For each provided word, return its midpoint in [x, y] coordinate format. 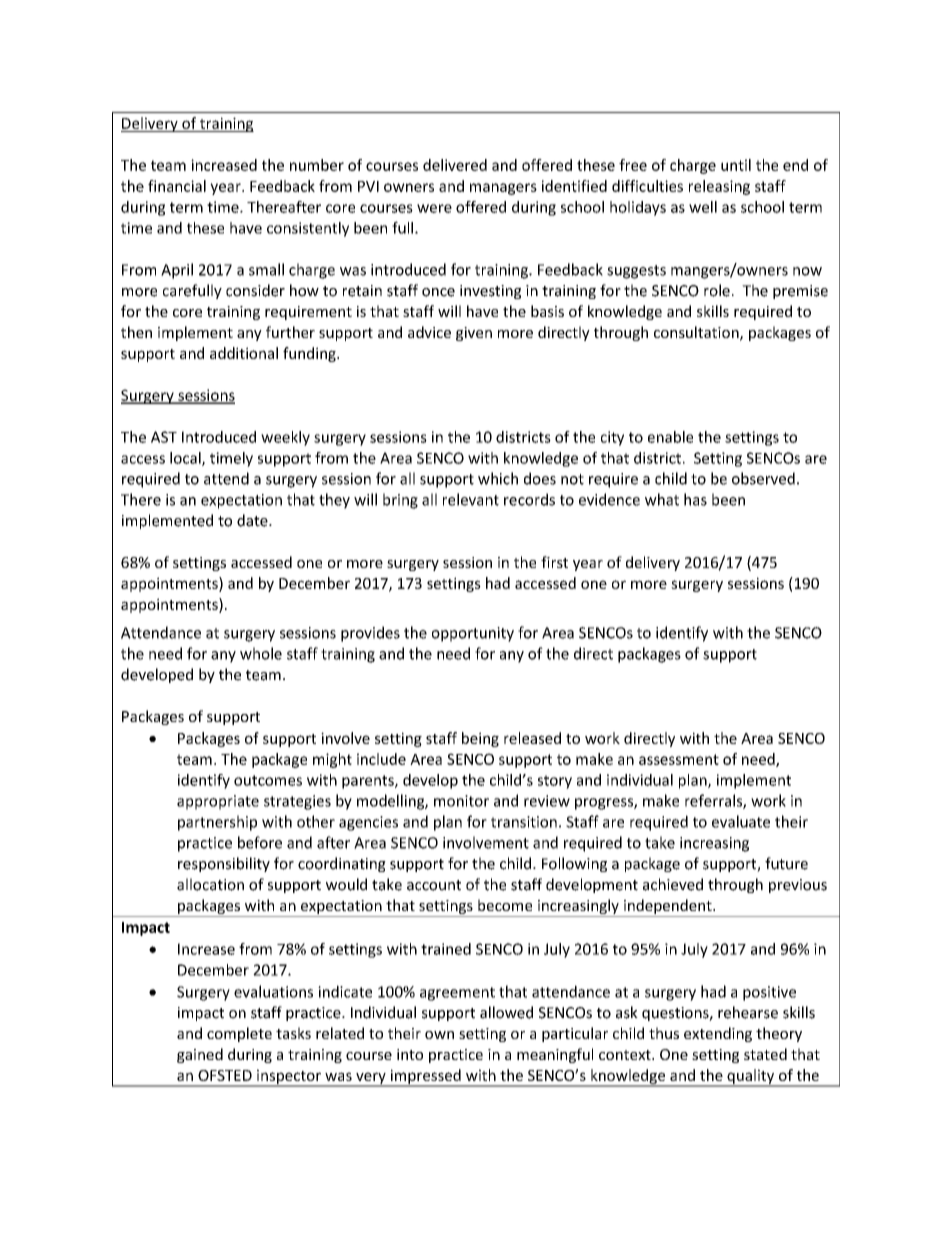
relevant [471, 499]
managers [503, 189]
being [480, 739]
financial [177, 186]
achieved [673, 884]
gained [200, 1055]
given [474, 334]
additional [244, 353]
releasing [719, 187]
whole [261, 653]
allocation [210, 884]
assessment [679, 759]
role [717, 290]
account [434, 885]
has [695, 499]
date [253, 520]
